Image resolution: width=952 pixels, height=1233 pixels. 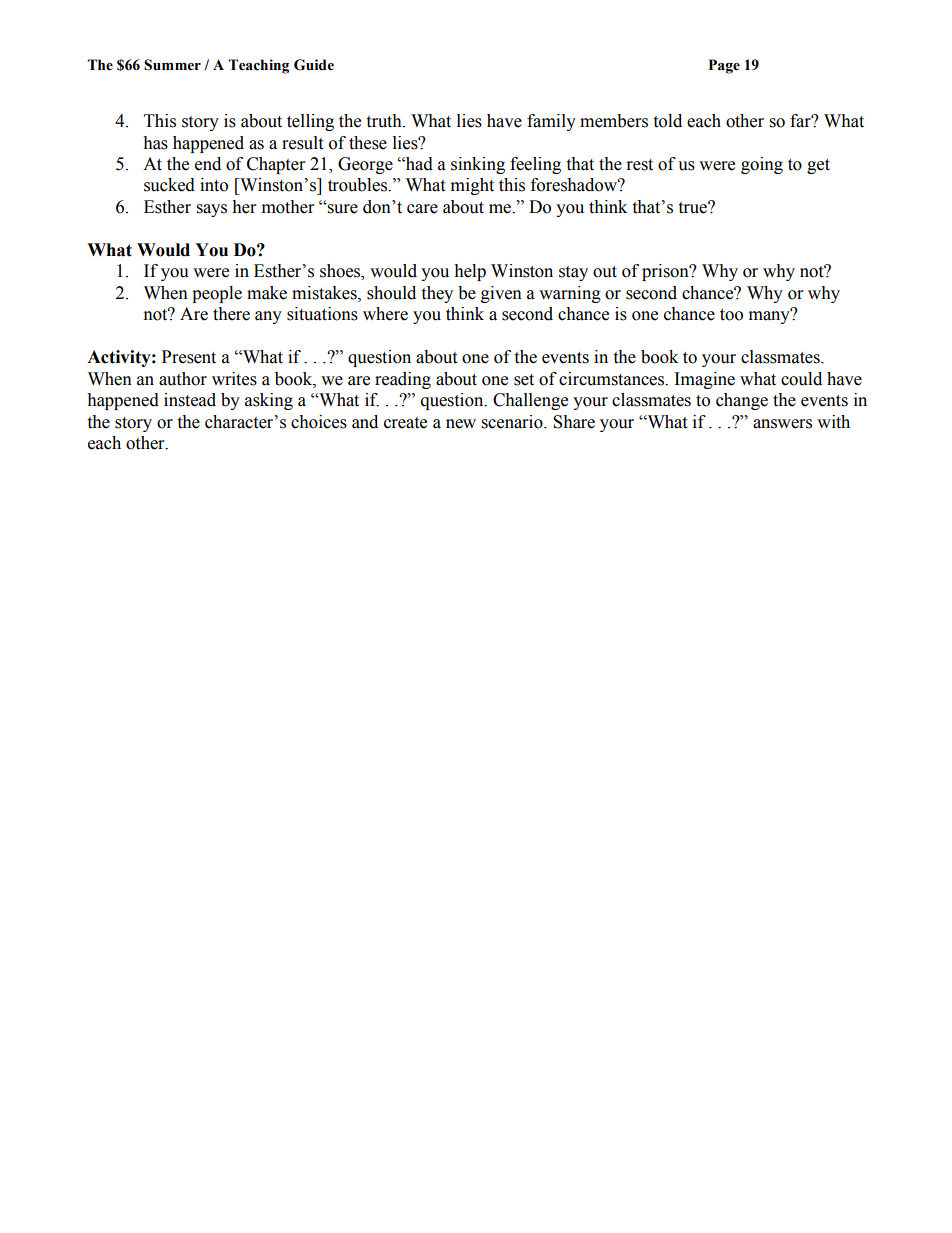 I want to click on scenario, so click(x=513, y=422).
